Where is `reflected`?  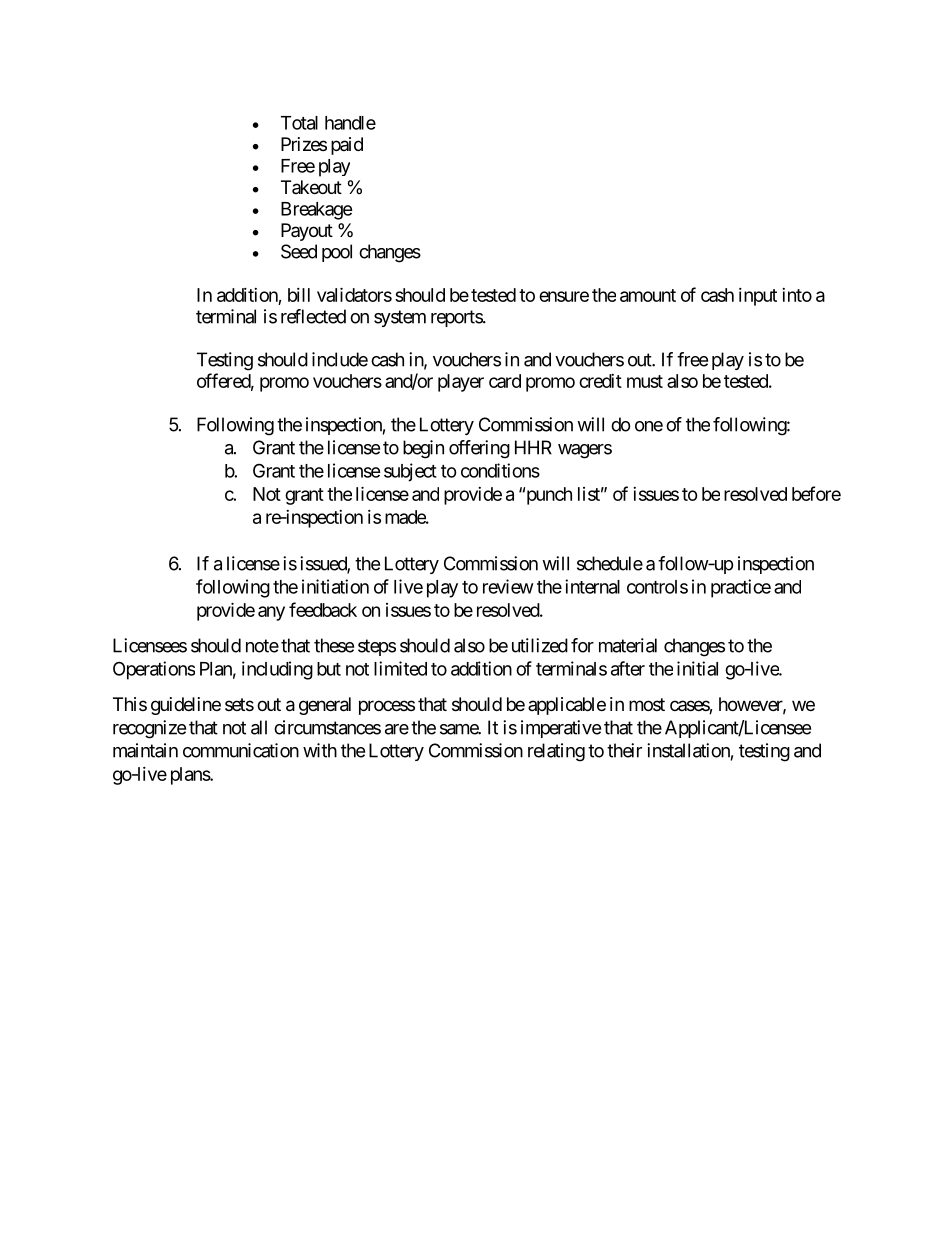 reflected is located at coordinates (313, 316).
